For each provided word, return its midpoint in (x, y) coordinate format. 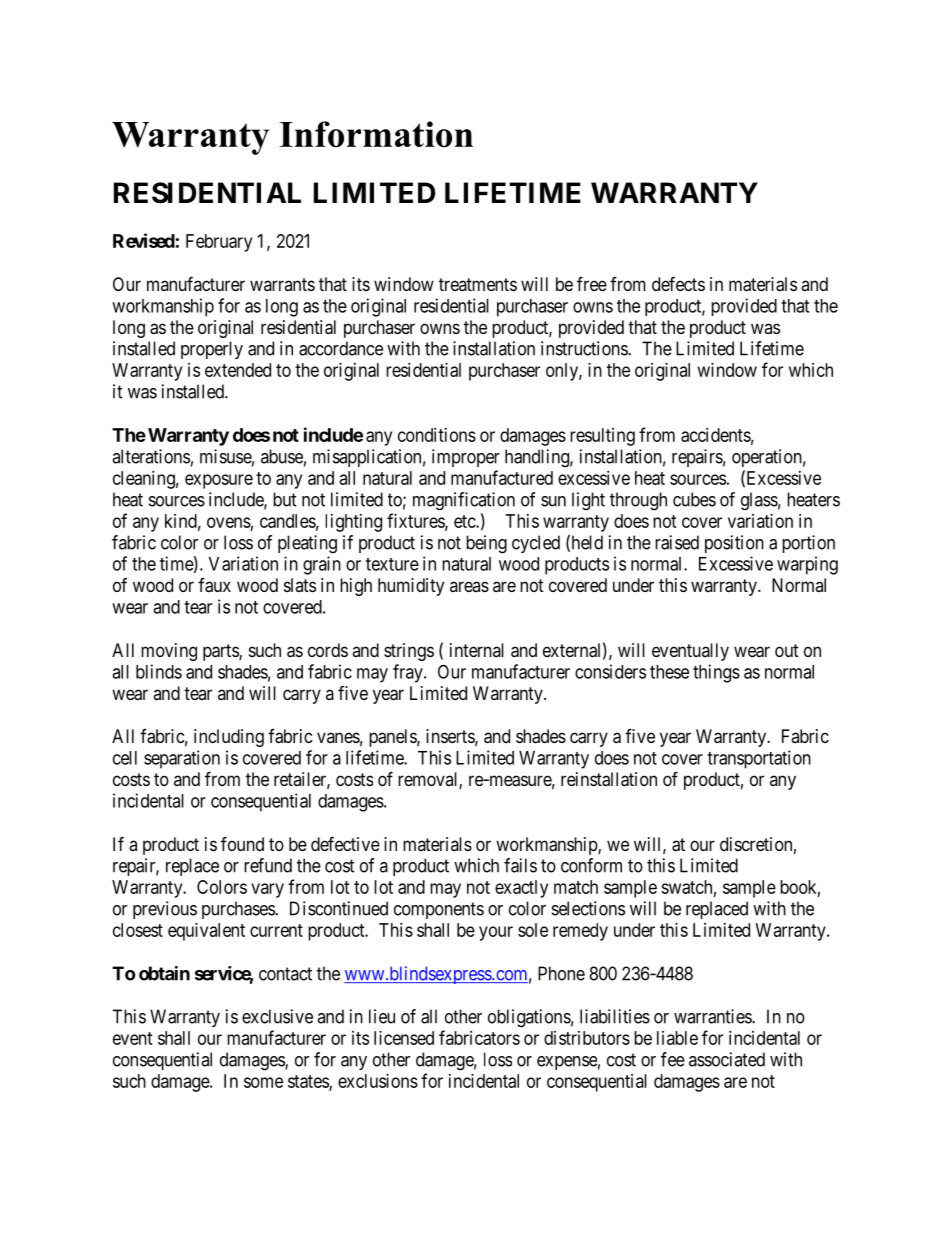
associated (727, 1059)
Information (376, 134)
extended (238, 370)
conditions (437, 435)
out (787, 650)
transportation (759, 759)
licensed (404, 1038)
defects (678, 283)
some (263, 1082)
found (242, 843)
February (219, 243)
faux (214, 585)
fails (520, 865)
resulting (602, 437)
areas (469, 586)
